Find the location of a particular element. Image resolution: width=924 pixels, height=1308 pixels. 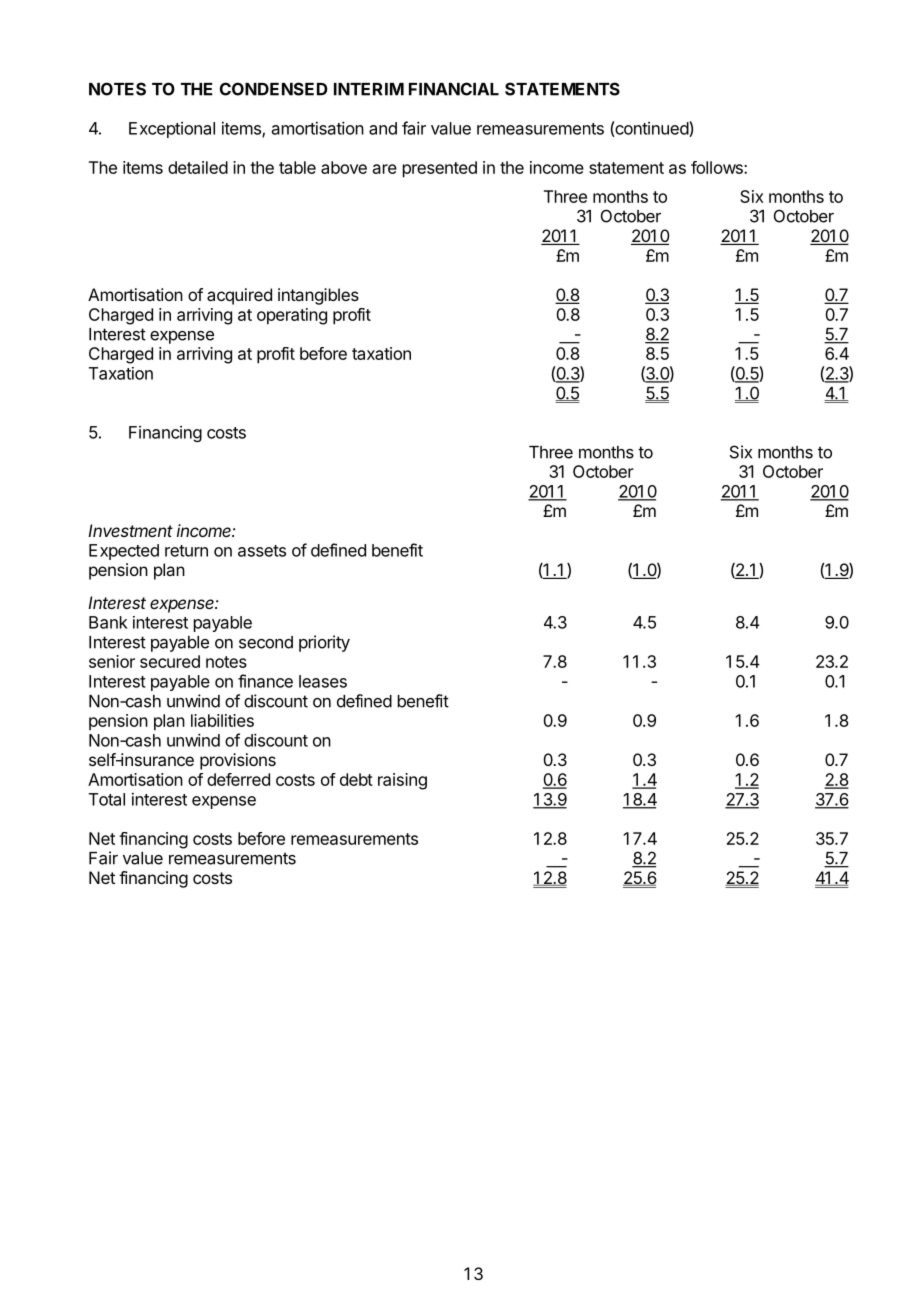

assets is located at coordinates (262, 551).
